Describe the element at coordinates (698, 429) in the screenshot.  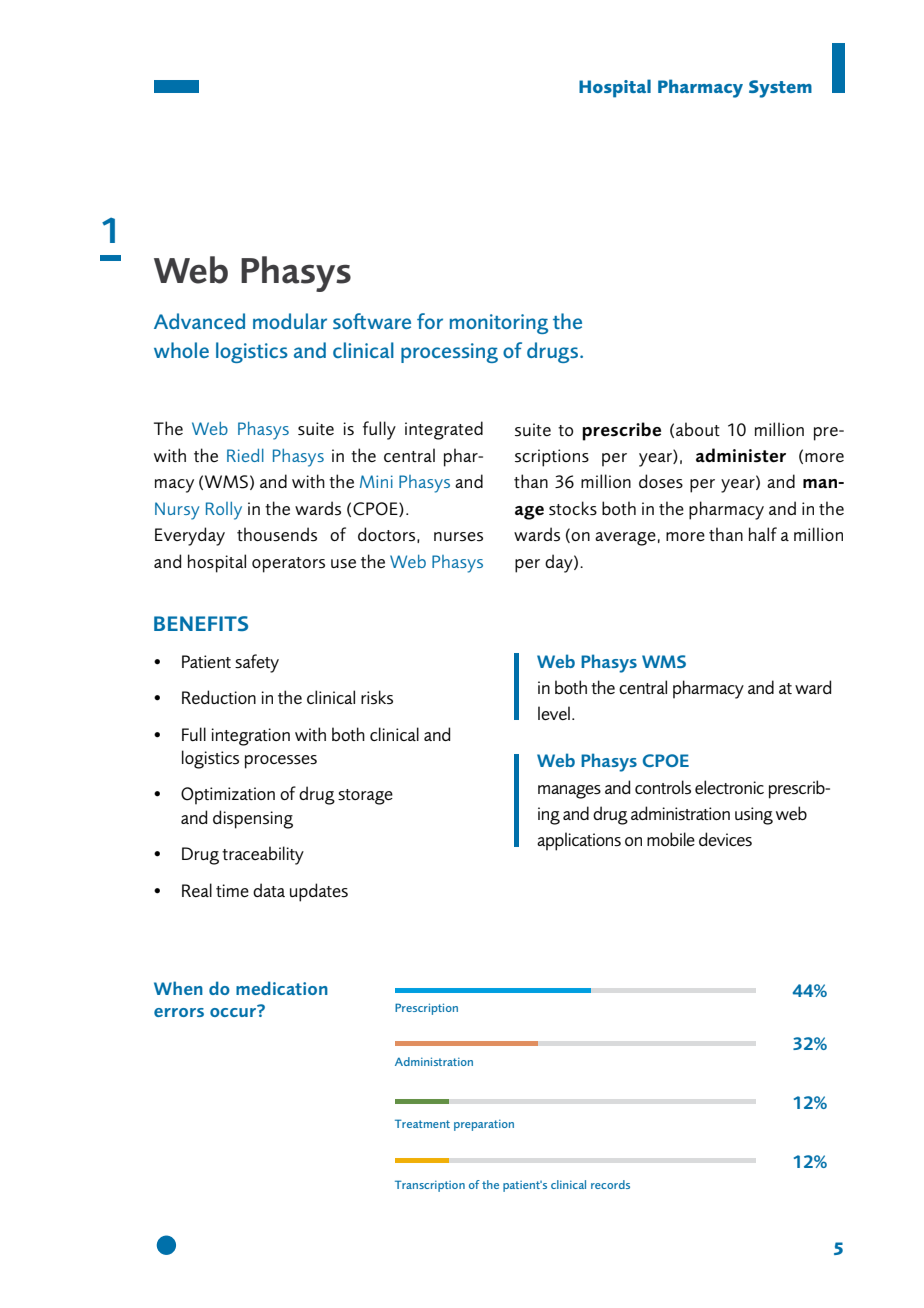
I see `about` at that location.
